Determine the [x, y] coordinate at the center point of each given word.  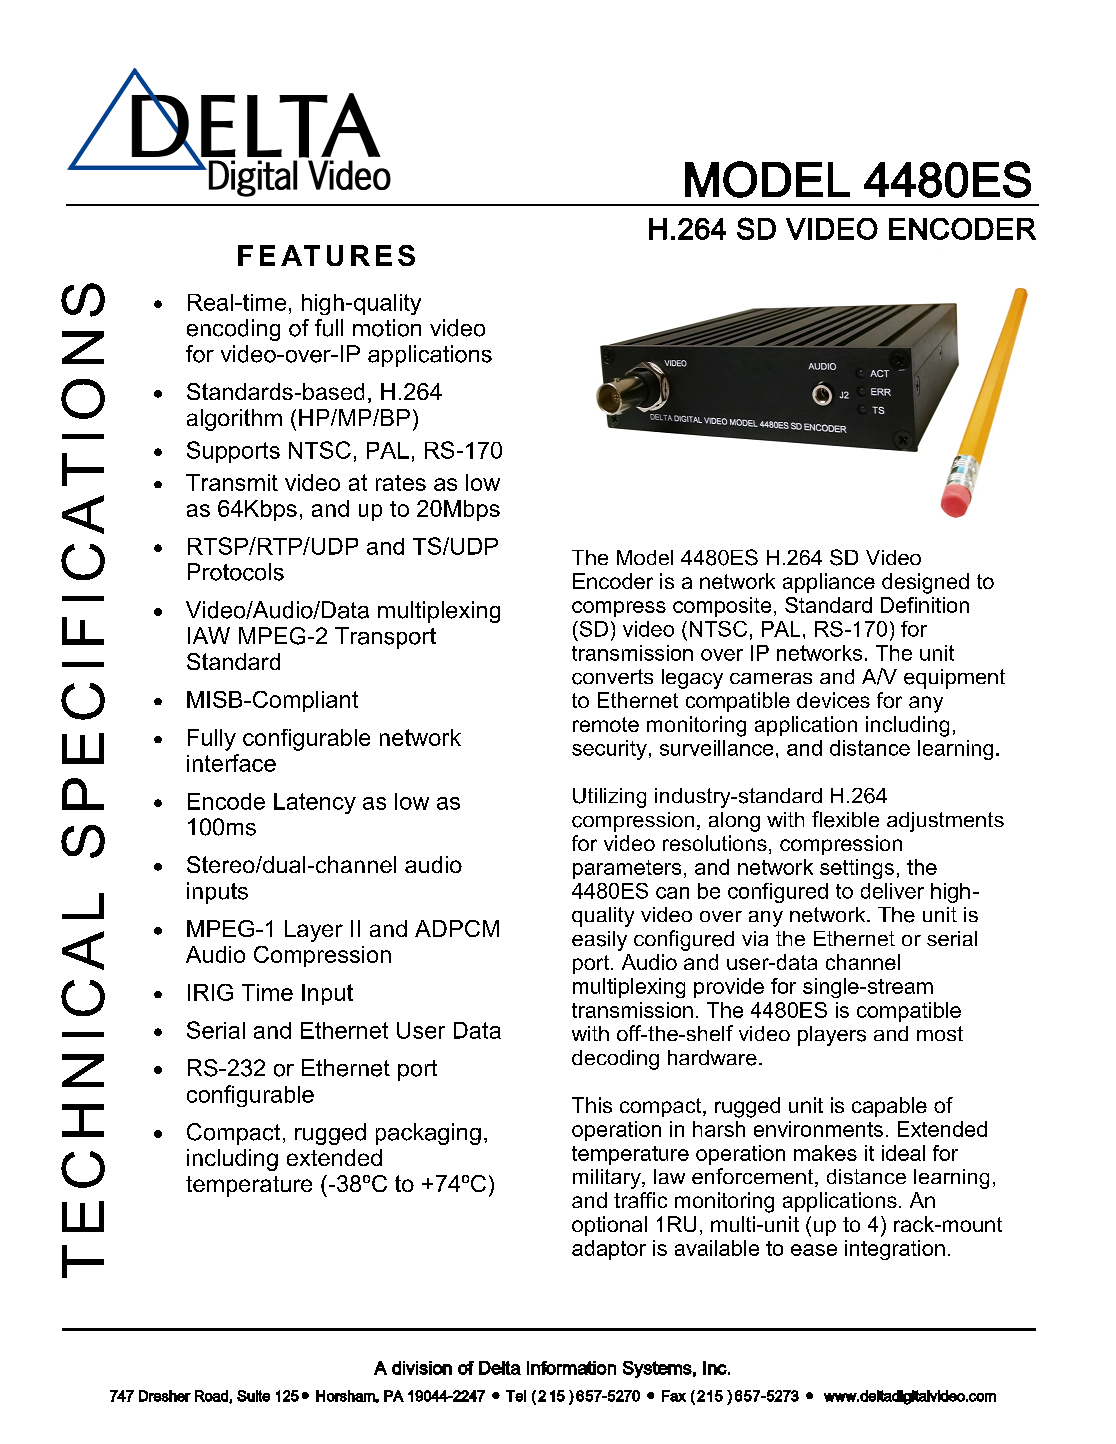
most [940, 1033]
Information [571, 1368]
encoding [233, 330]
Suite [253, 1396]
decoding [615, 1060]
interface [231, 763]
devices [833, 700]
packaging [428, 1134]
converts [612, 677]
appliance [829, 583]
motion [387, 328]
